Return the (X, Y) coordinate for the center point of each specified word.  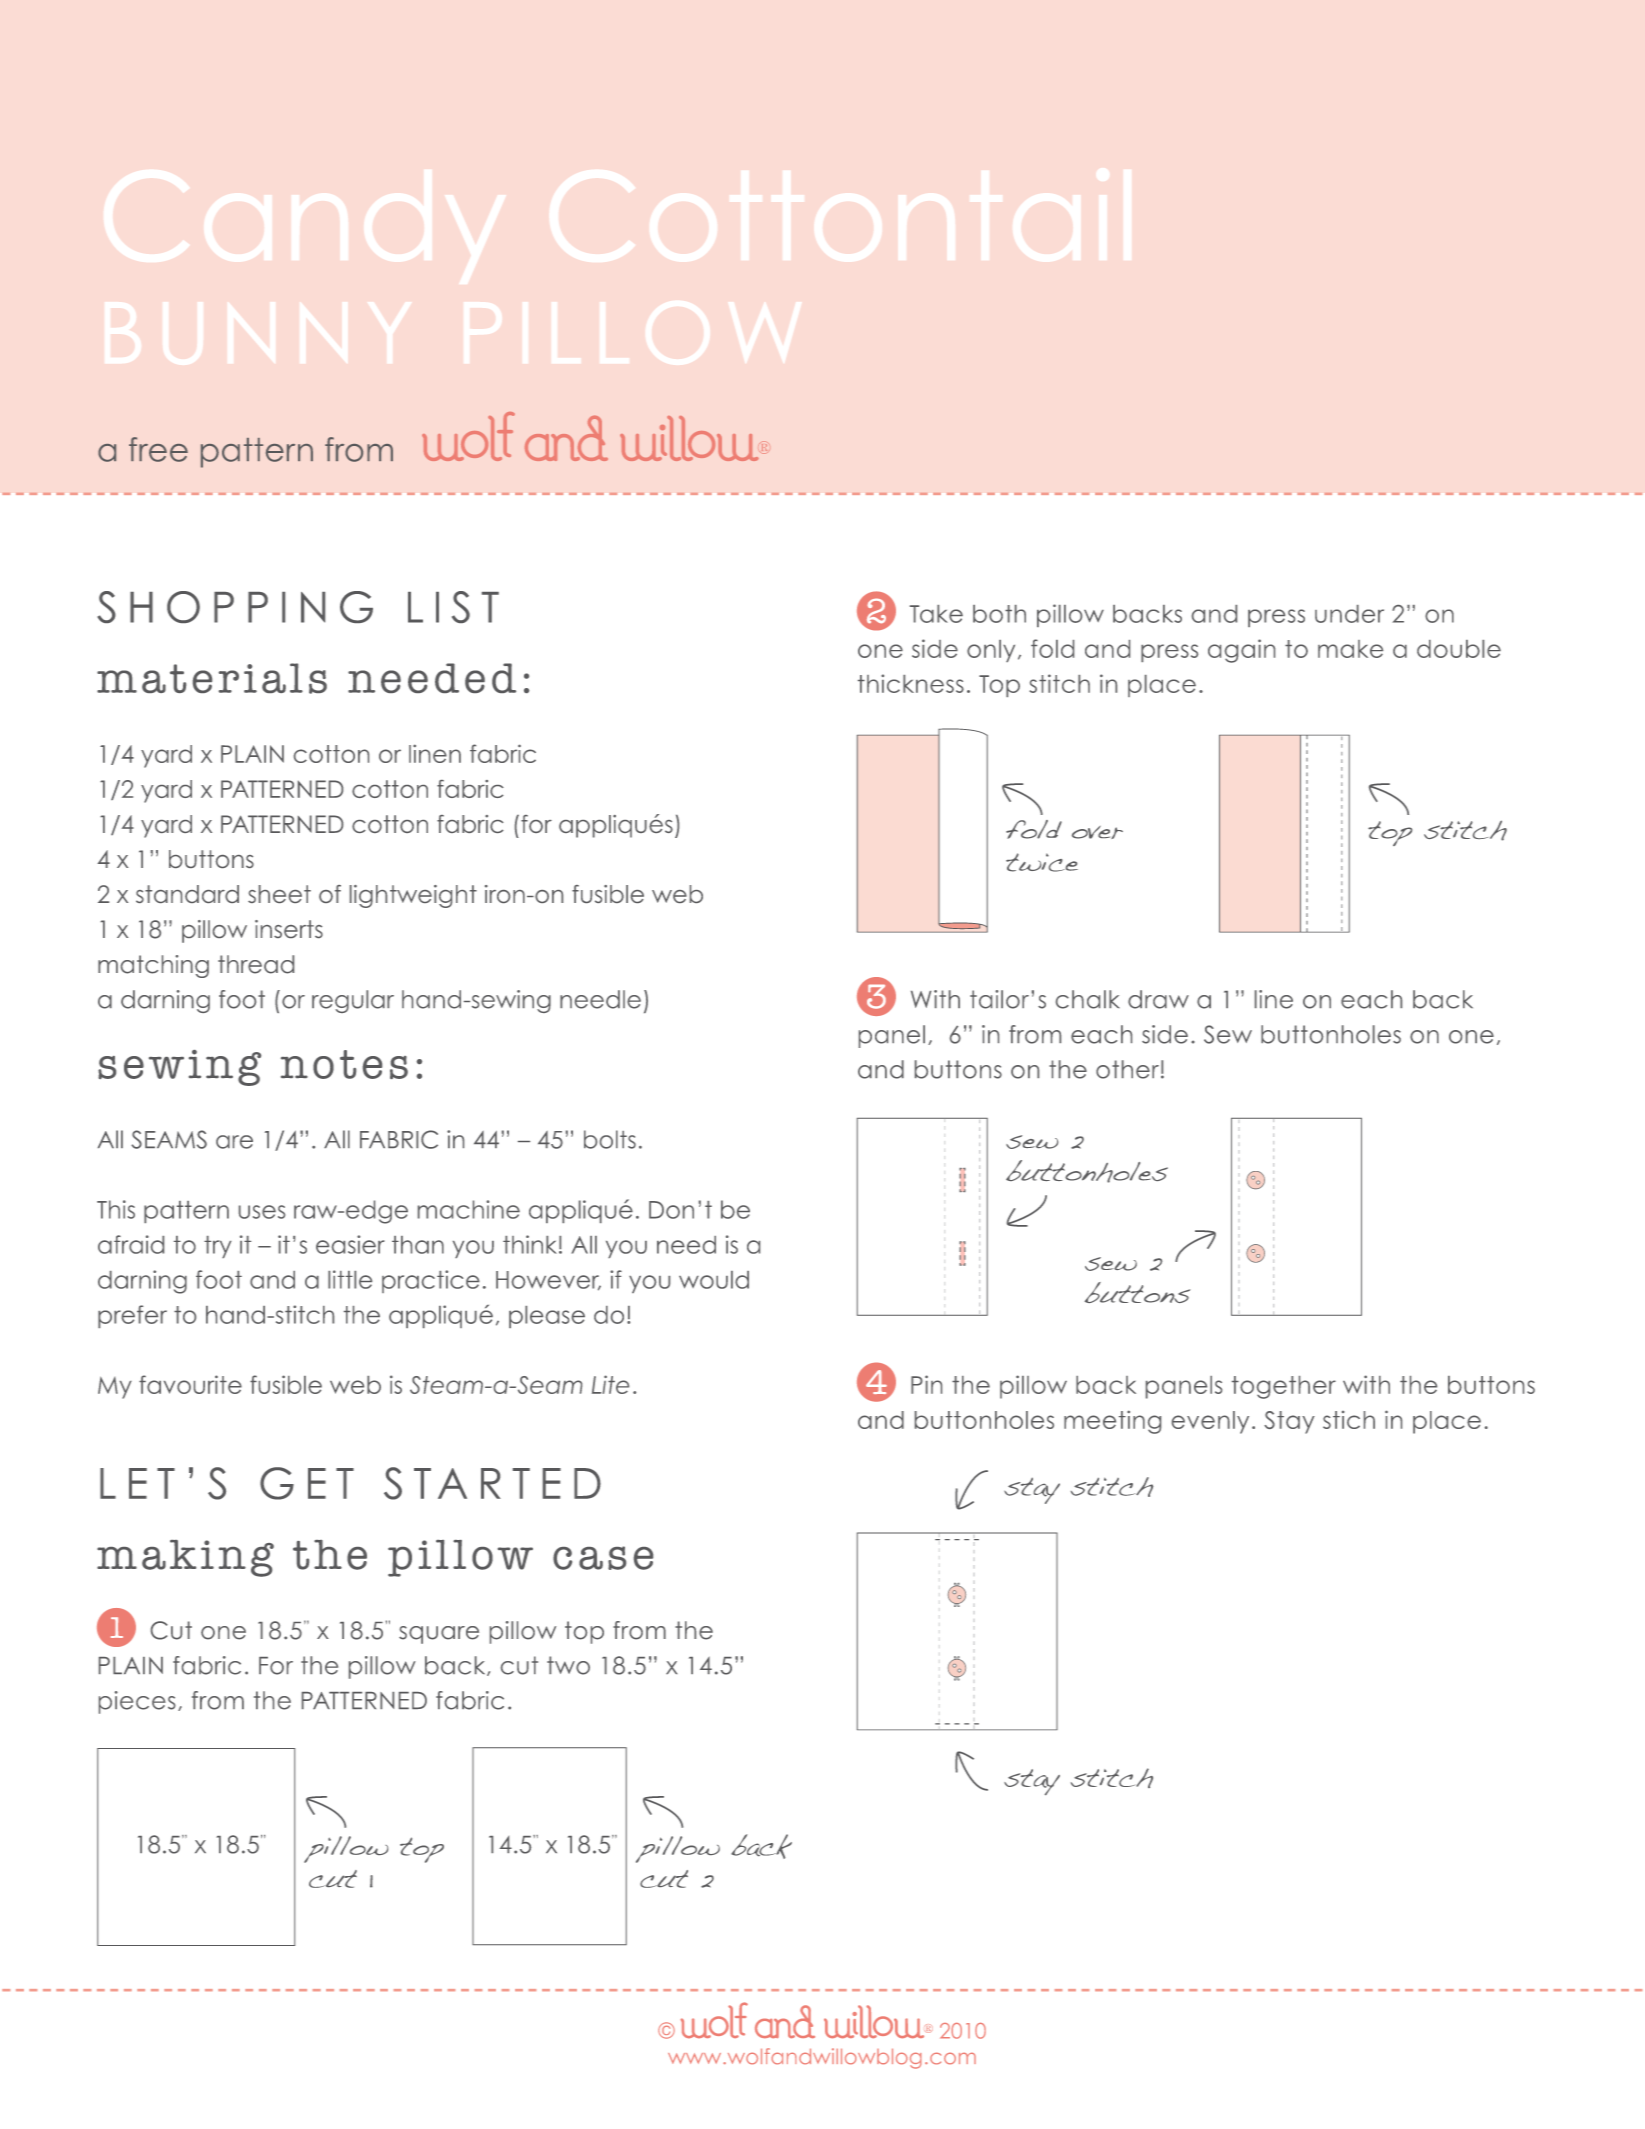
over (1097, 832)
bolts (610, 1139)
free (158, 449)
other (1127, 1069)
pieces (137, 1702)
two (568, 1665)
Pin (926, 1384)
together (1284, 1387)
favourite (190, 1384)
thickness (911, 683)
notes (344, 1064)
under (1349, 614)
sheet (279, 894)
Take (936, 614)
